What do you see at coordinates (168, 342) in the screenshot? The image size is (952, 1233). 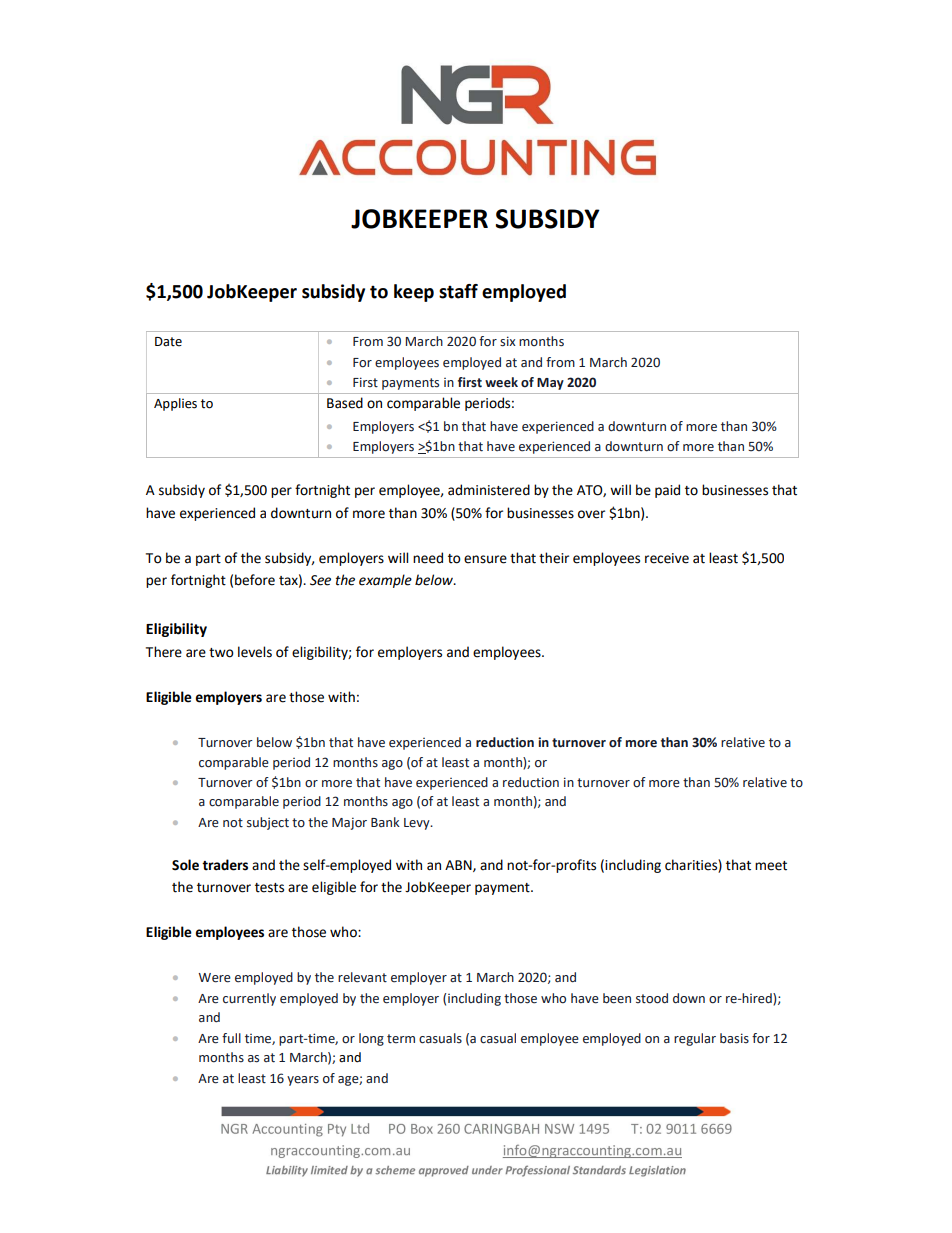 I see `Date` at bounding box center [168, 342].
